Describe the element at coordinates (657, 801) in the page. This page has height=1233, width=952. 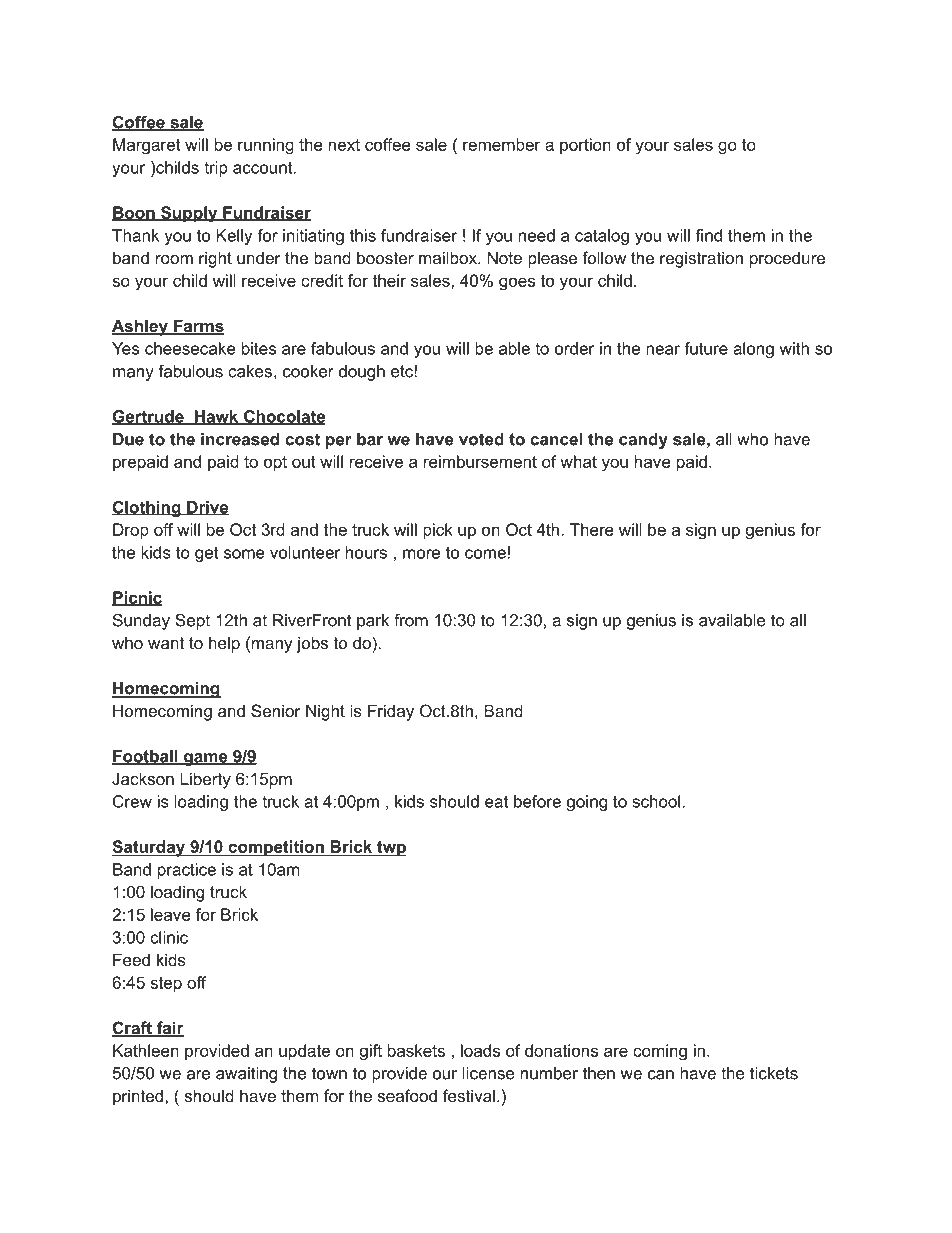
I see `school` at that location.
